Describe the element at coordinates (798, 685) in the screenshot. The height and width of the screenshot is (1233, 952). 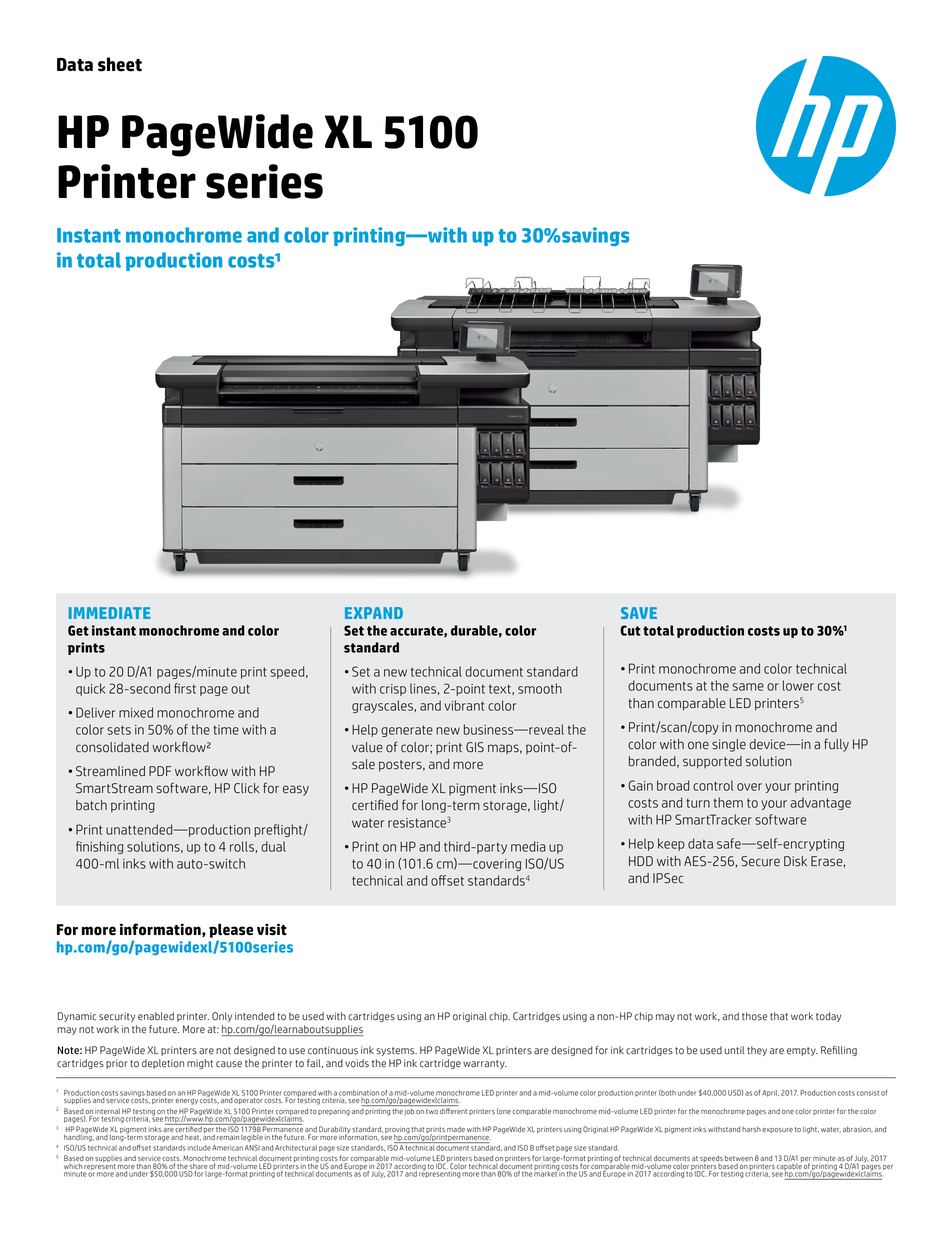
I see `lower` at that location.
